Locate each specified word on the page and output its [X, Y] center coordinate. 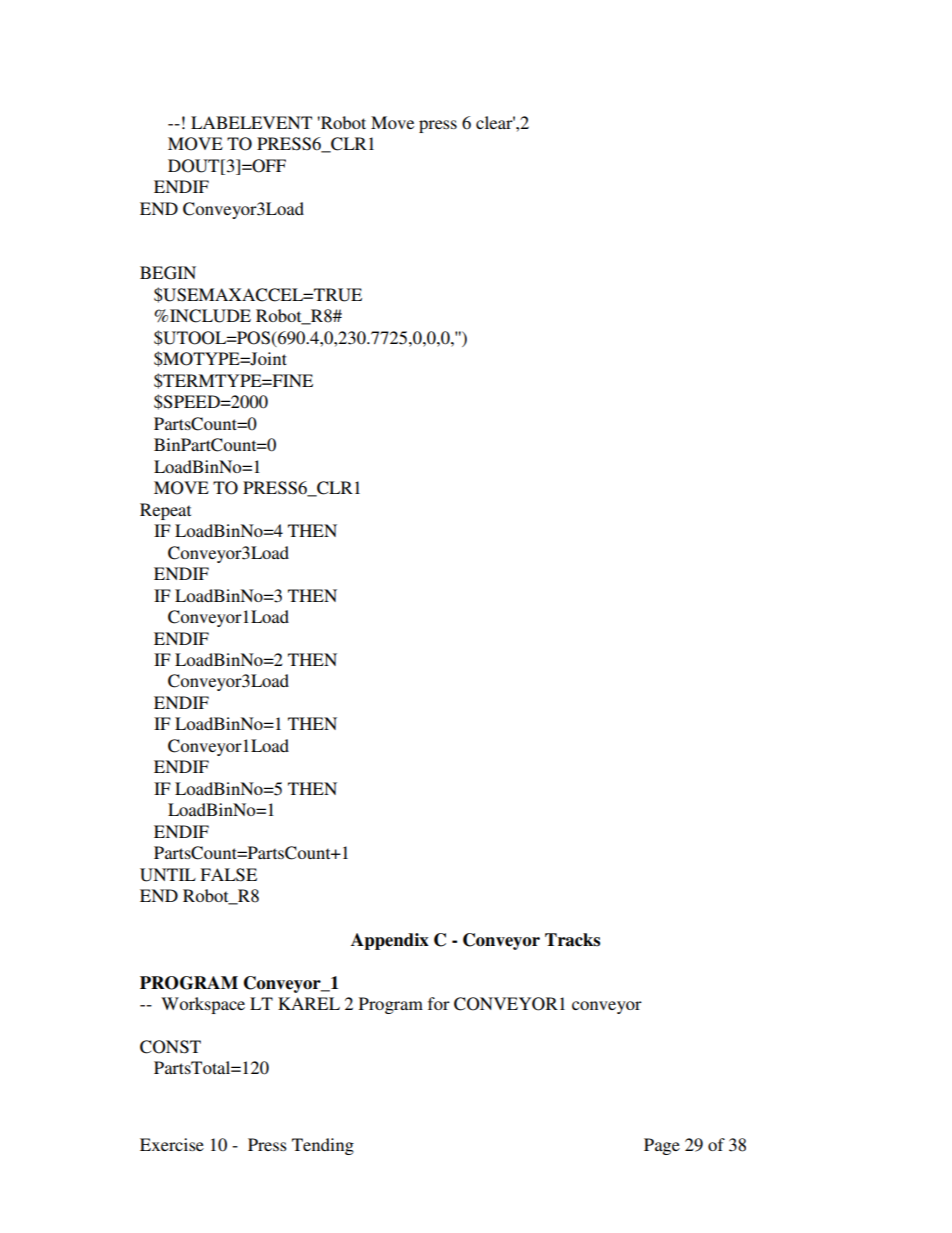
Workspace [203, 1005]
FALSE [228, 875]
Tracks [572, 940]
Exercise [172, 1144]
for [439, 1003]
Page [662, 1146]
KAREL [309, 1003]
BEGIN [168, 273]
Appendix [390, 941]
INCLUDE [210, 316]
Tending [323, 1146]
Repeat [165, 511]
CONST [170, 1047]
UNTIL [168, 875]
